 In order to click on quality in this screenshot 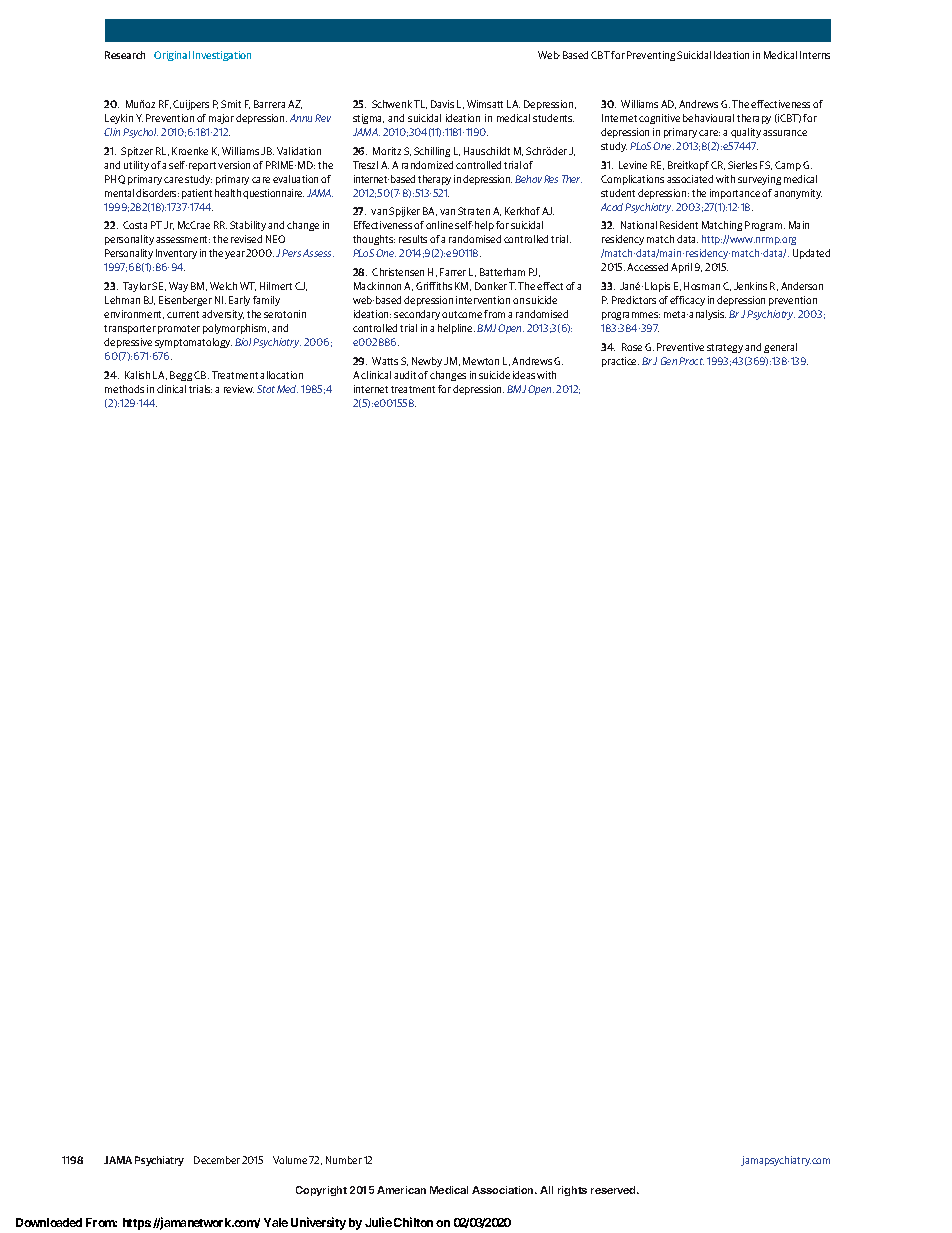, I will do `click(746, 133)`.
